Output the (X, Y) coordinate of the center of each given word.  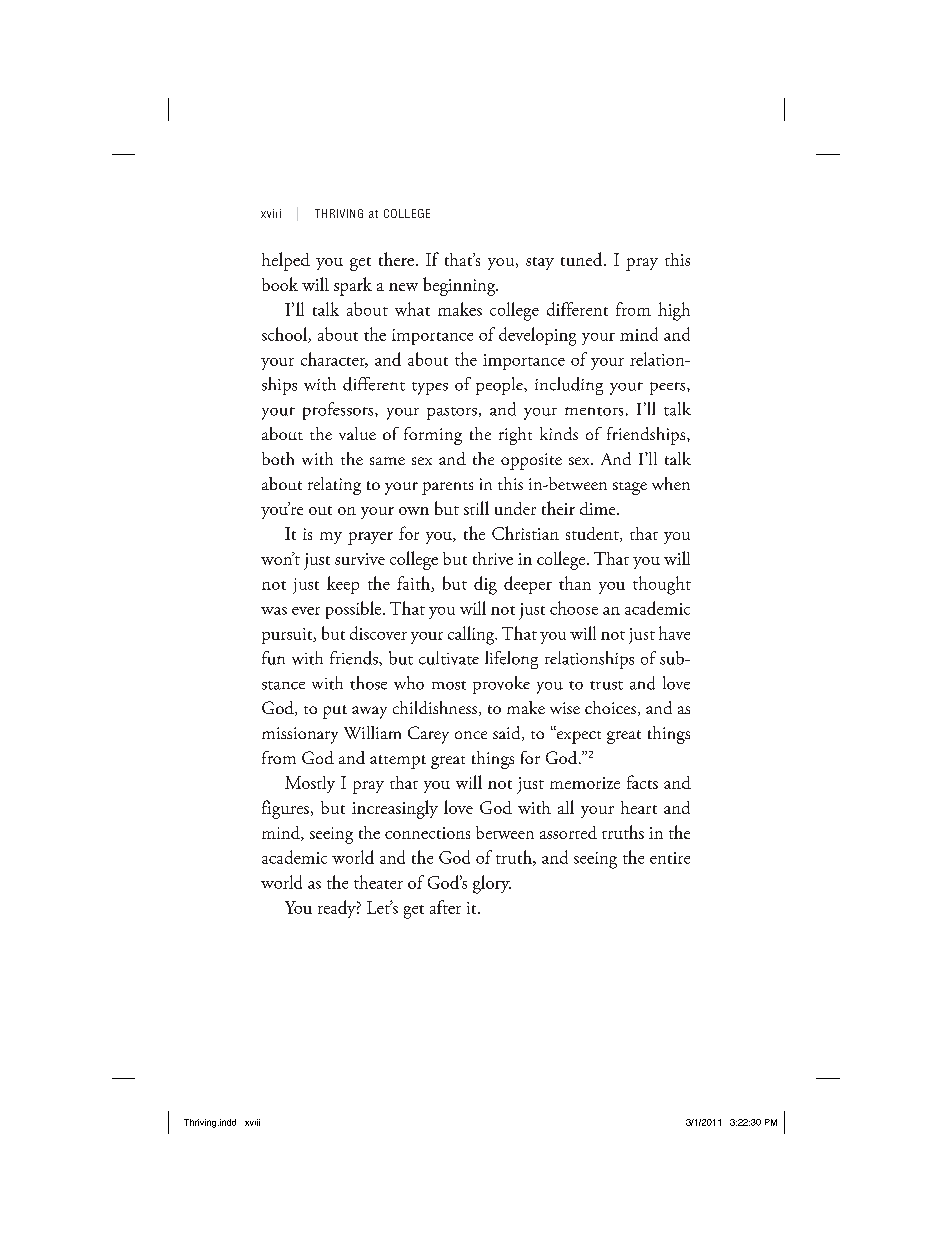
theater (378, 882)
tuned (583, 259)
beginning (460, 286)
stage (630, 488)
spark (353, 286)
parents (447, 488)
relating (334, 486)
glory (492, 884)
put (335, 712)
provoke (501, 685)
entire (670, 858)
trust (606, 685)
